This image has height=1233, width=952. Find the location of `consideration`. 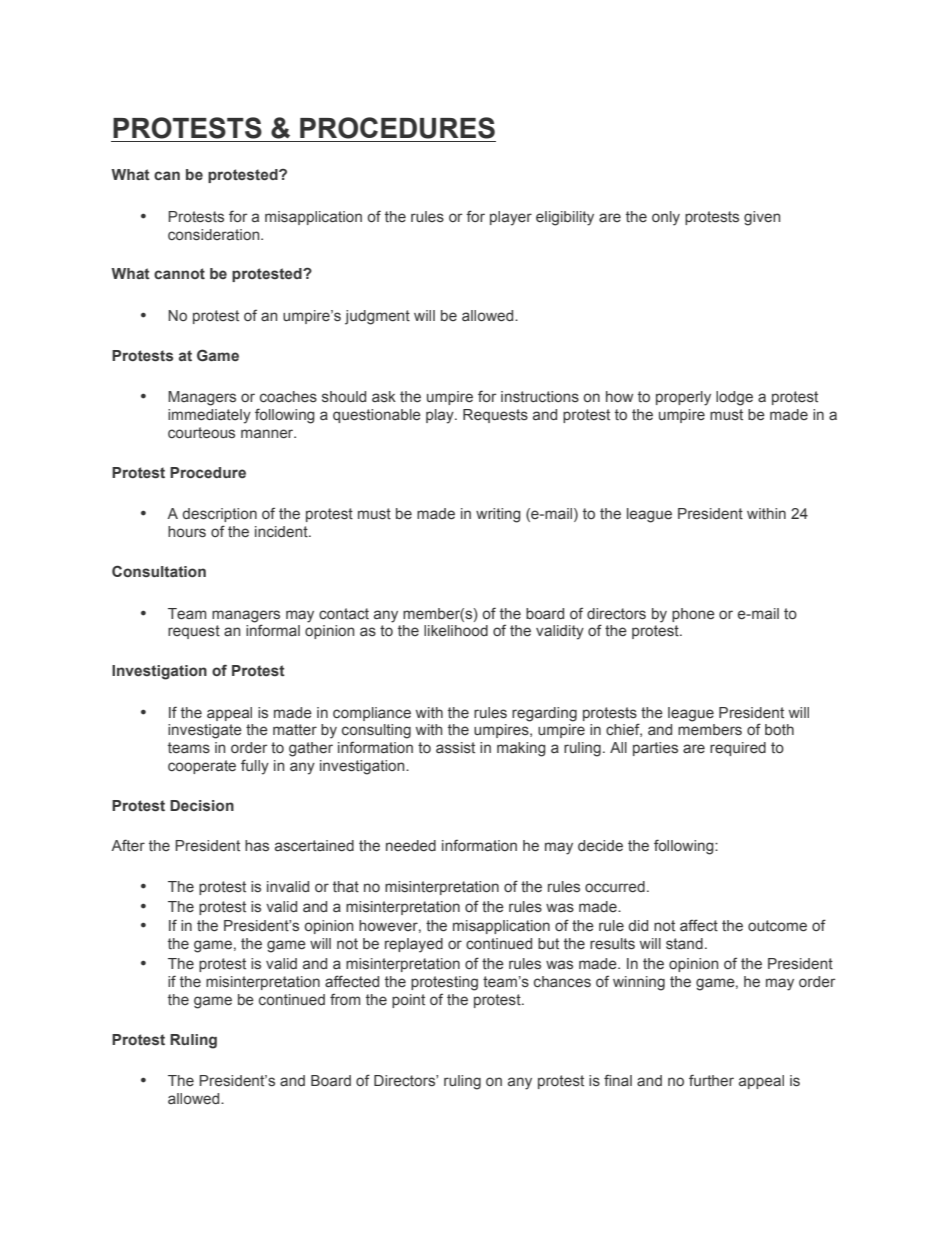

consideration is located at coordinates (215, 234).
